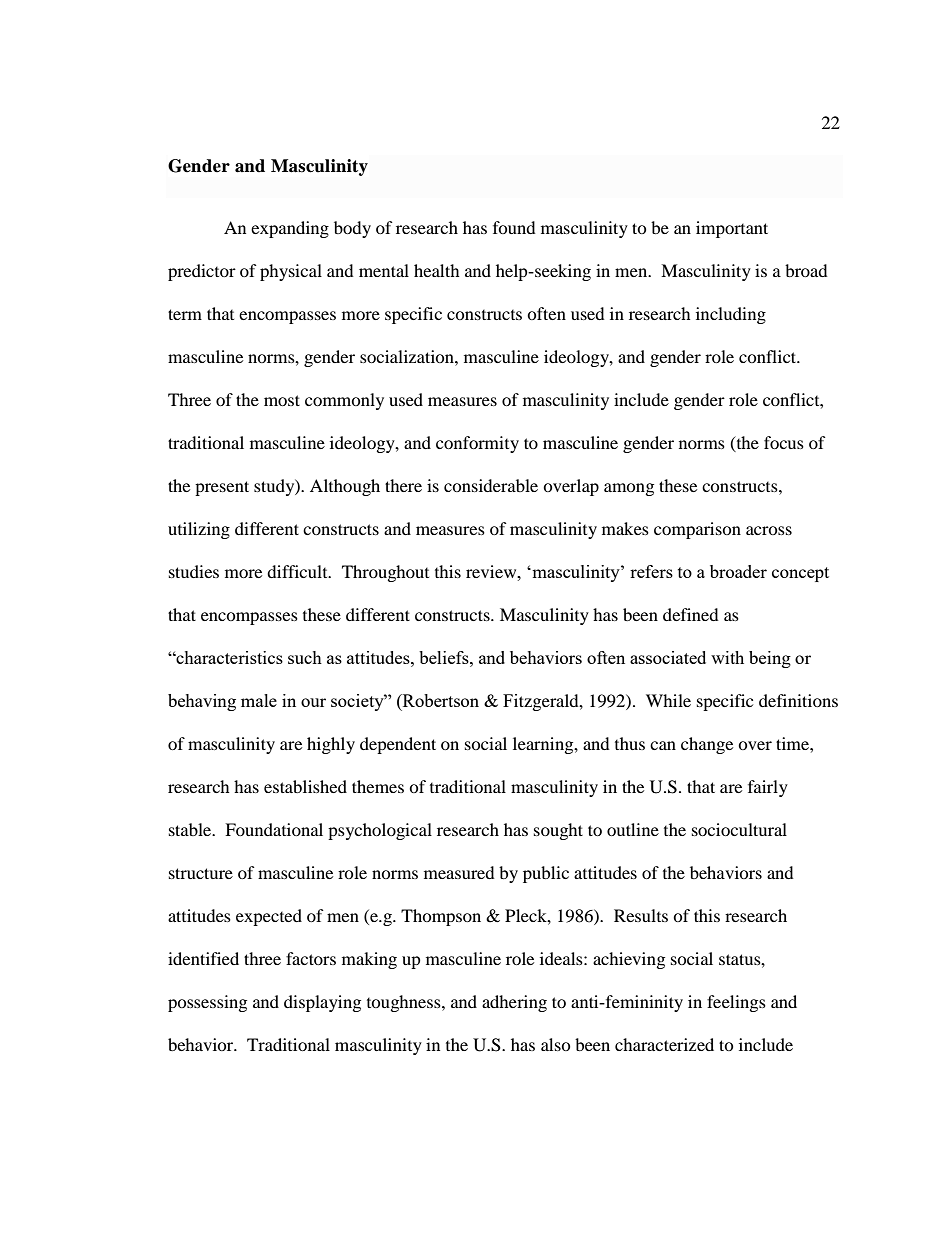 The image size is (952, 1233). Describe the element at coordinates (207, 1003) in the screenshot. I see `possessing` at that location.
